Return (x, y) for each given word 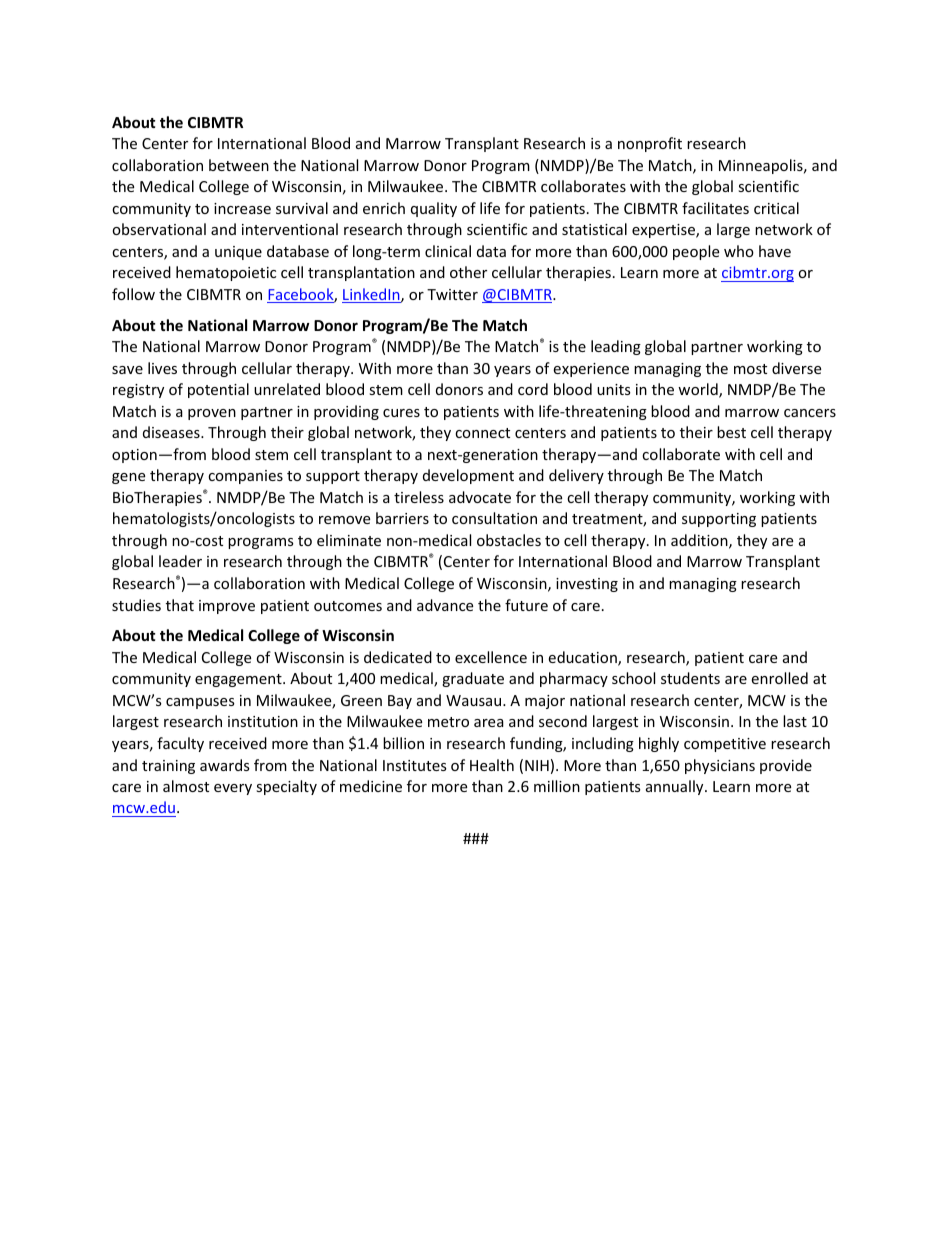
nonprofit (650, 144)
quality (434, 209)
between (239, 165)
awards (225, 765)
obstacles (509, 540)
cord (533, 389)
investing (587, 585)
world (699, 390)
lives (162, 368)
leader (180, 561)
